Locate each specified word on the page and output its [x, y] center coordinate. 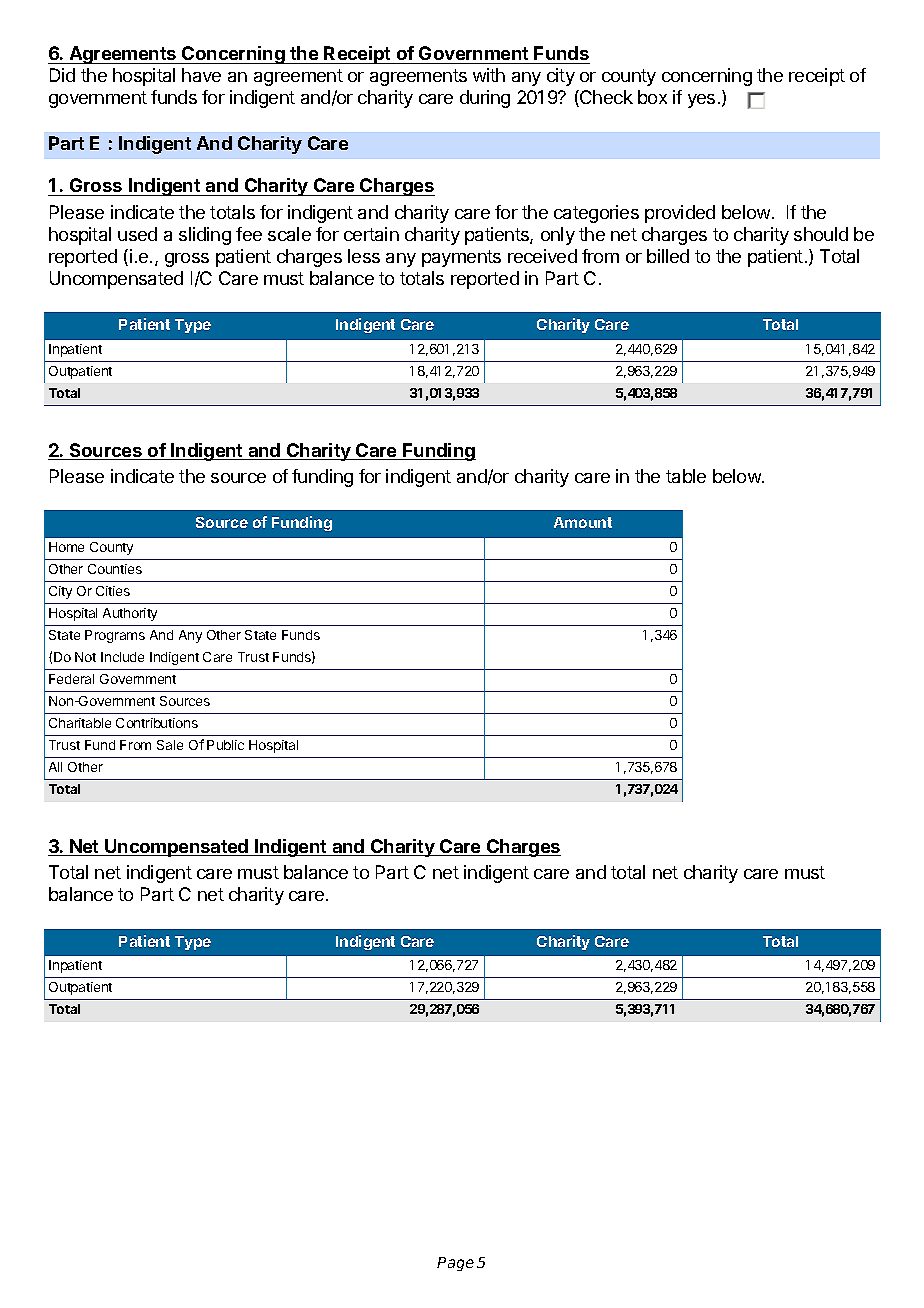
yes [701, 101]
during [485, 99]
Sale [170, 745]
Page [455, 1264]
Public [225, 745]
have [201, 75]
